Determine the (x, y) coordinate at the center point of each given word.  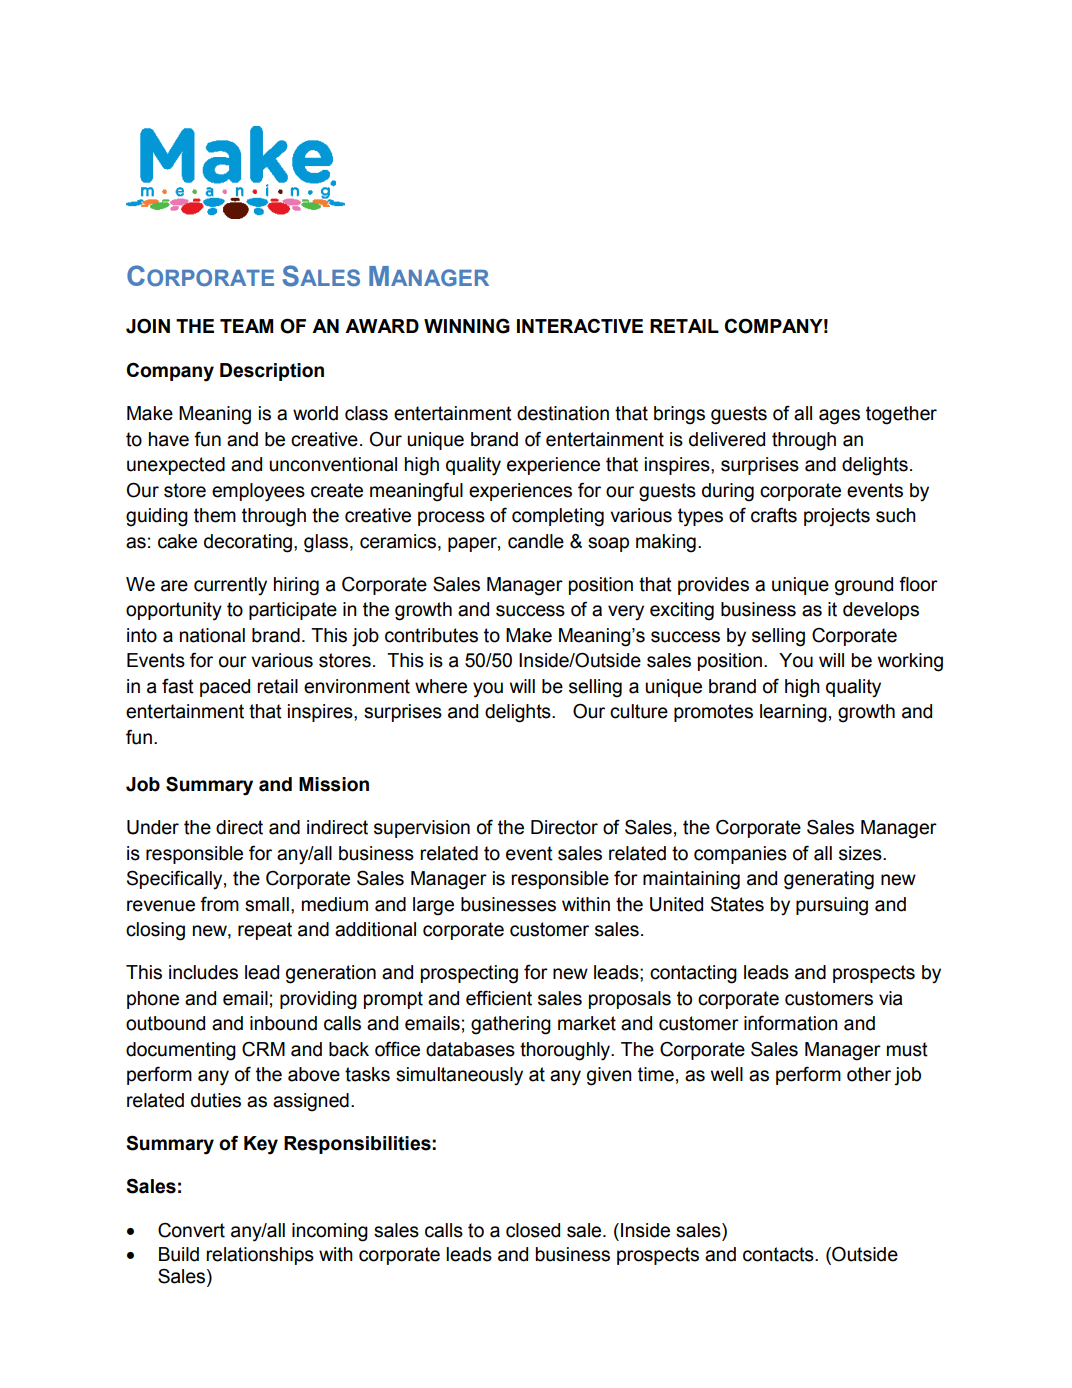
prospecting (469, 974)
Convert (191, 1230)
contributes (431, 635)
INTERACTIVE (580, 325)
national (212, 635)
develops (881, 611)
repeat (265, 931)
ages (839, 417)
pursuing (832, 906)
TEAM (246, 326)
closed (533, 1230)
